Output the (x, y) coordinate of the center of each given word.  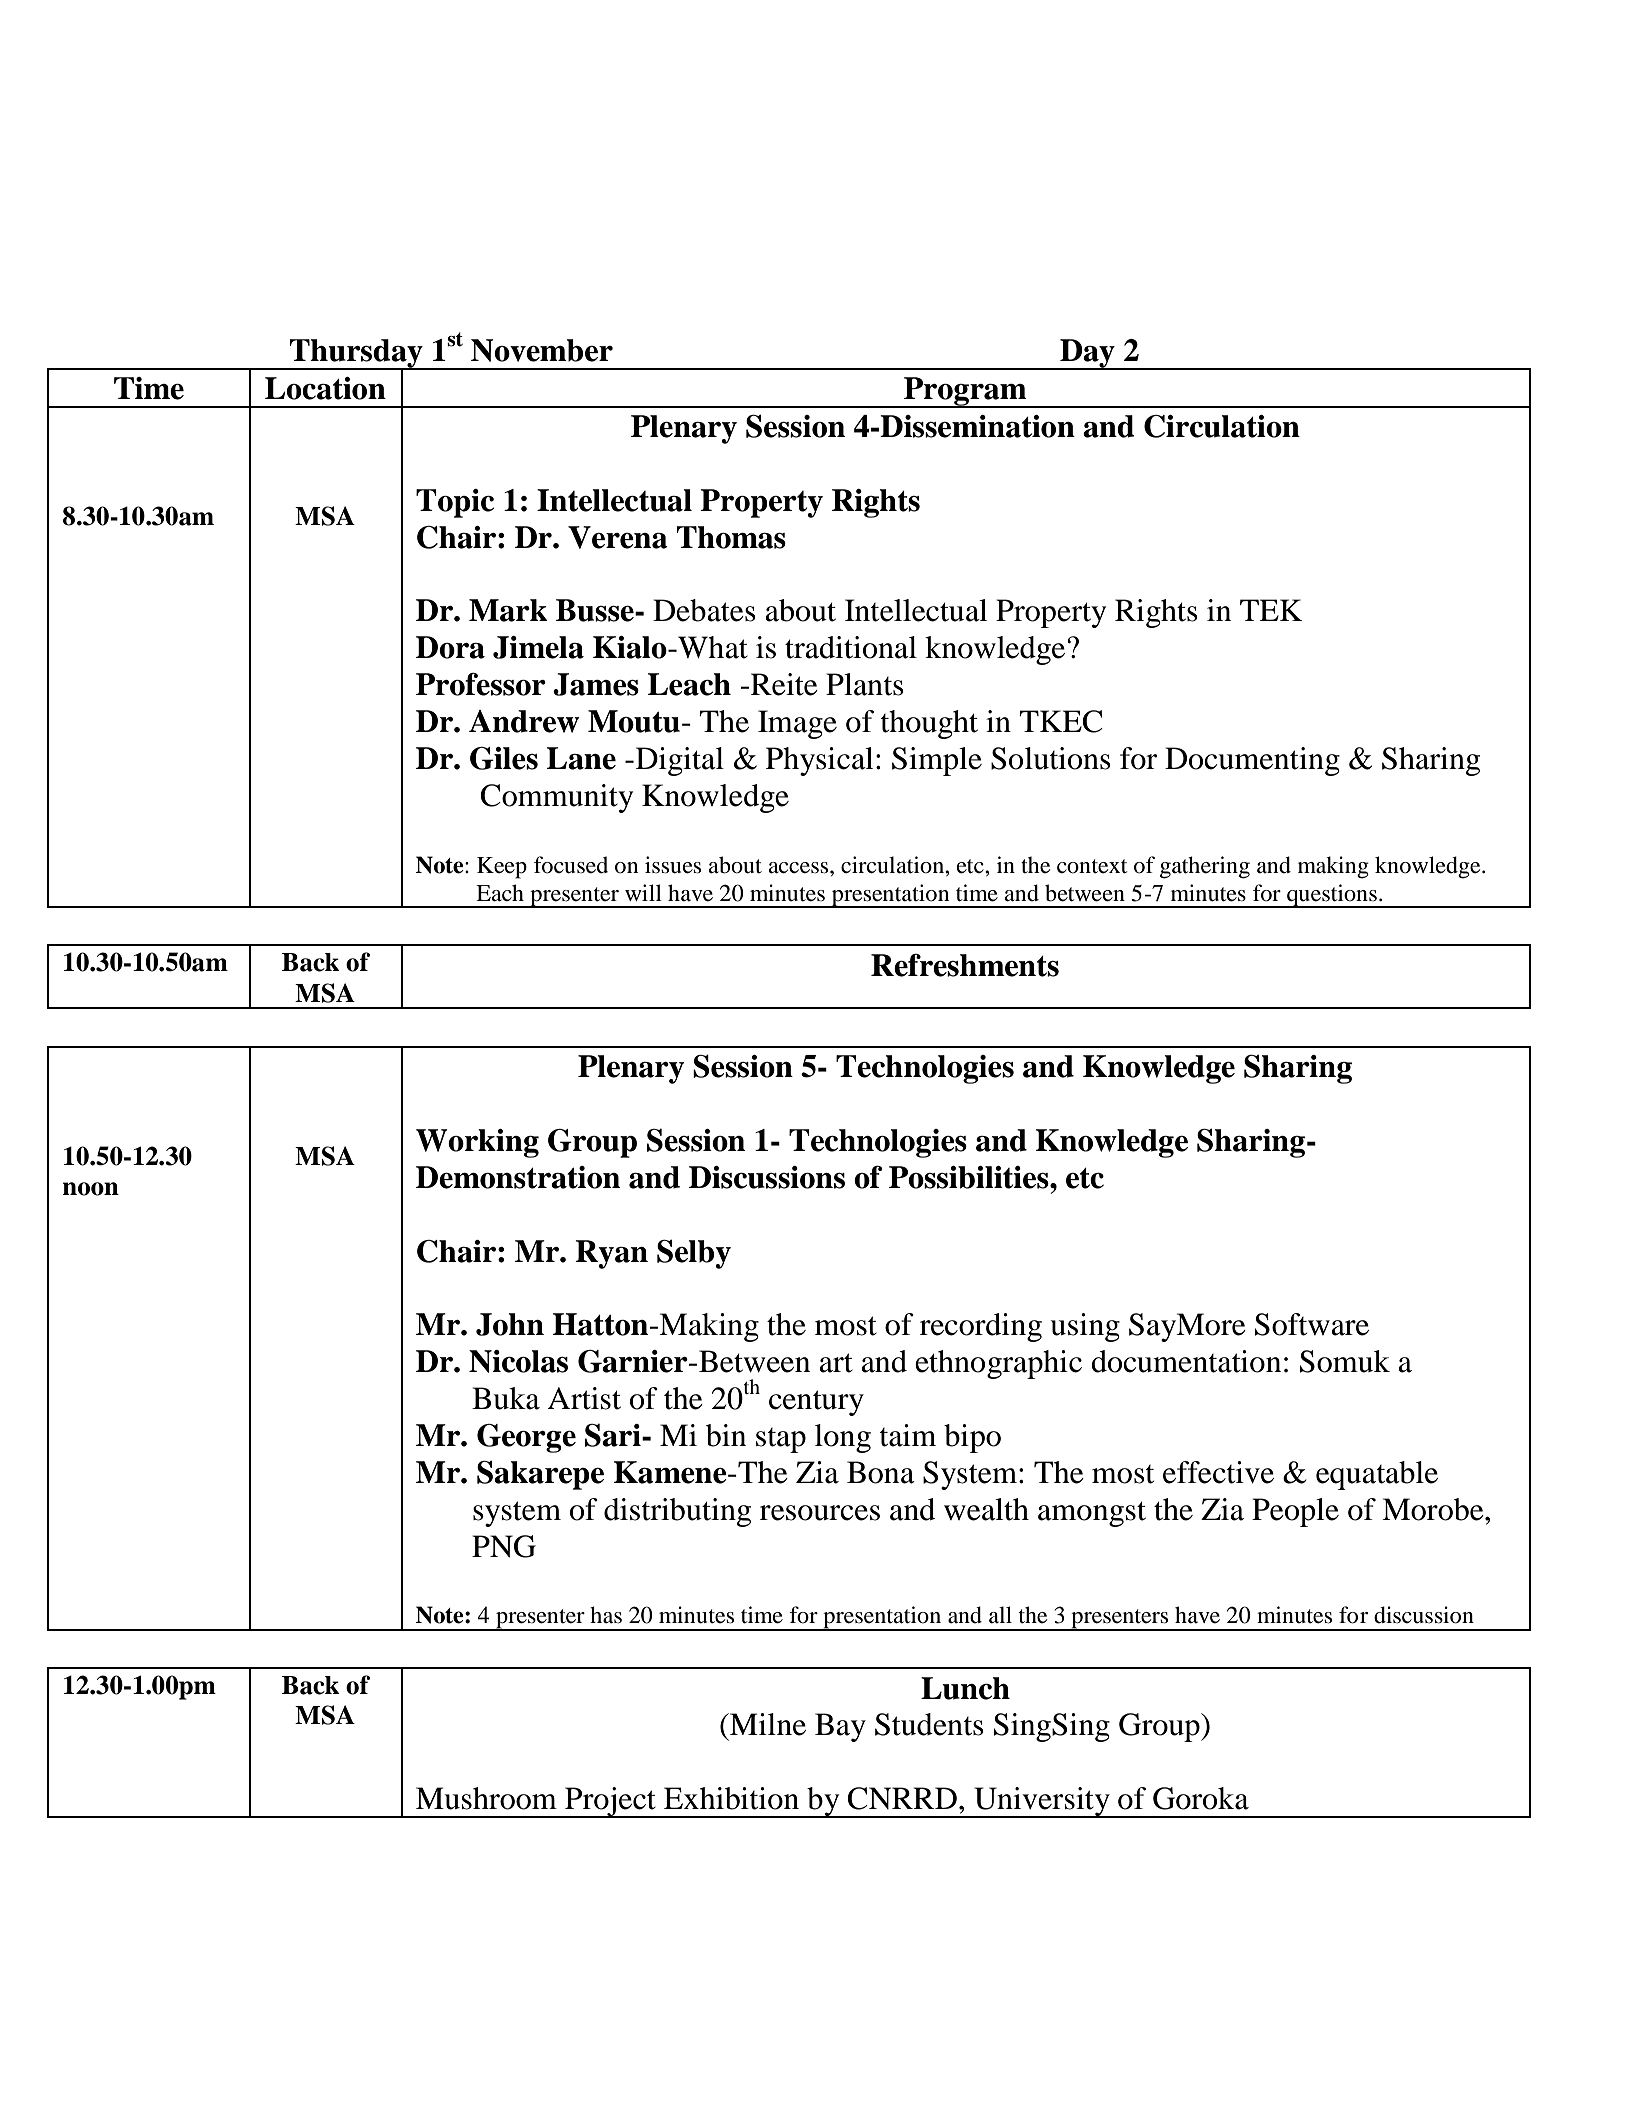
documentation (1186, 1361)
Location (325, 388)
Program (965, 392)
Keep (502, 868)
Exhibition (731, 1798)
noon (90, 1189)
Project (610, 1802)
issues (673, 865)
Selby (694, 1254)
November (542, 350)
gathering (1205, 867)
